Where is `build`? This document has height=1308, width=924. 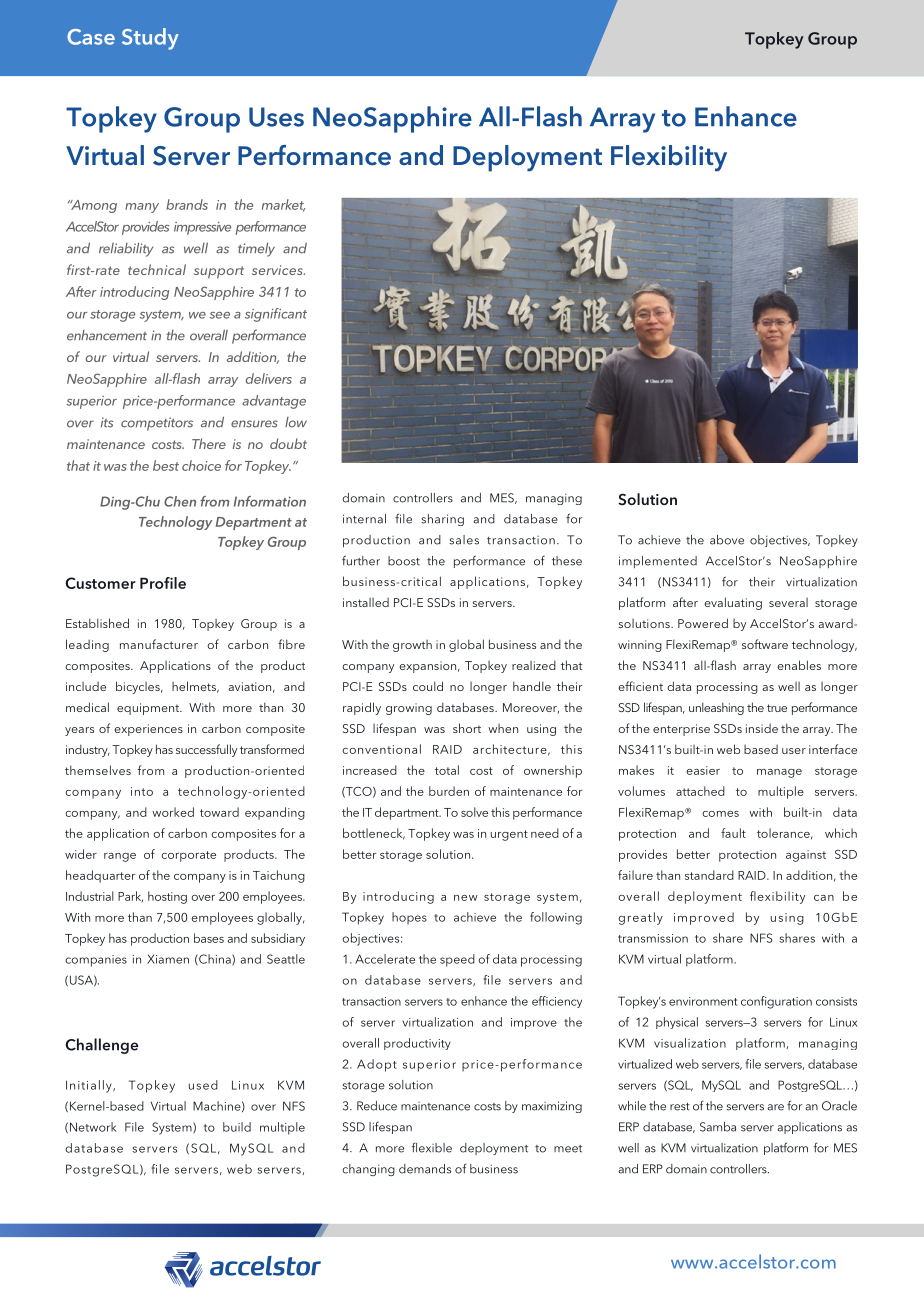 build is located at coordinates (237, 1127).
